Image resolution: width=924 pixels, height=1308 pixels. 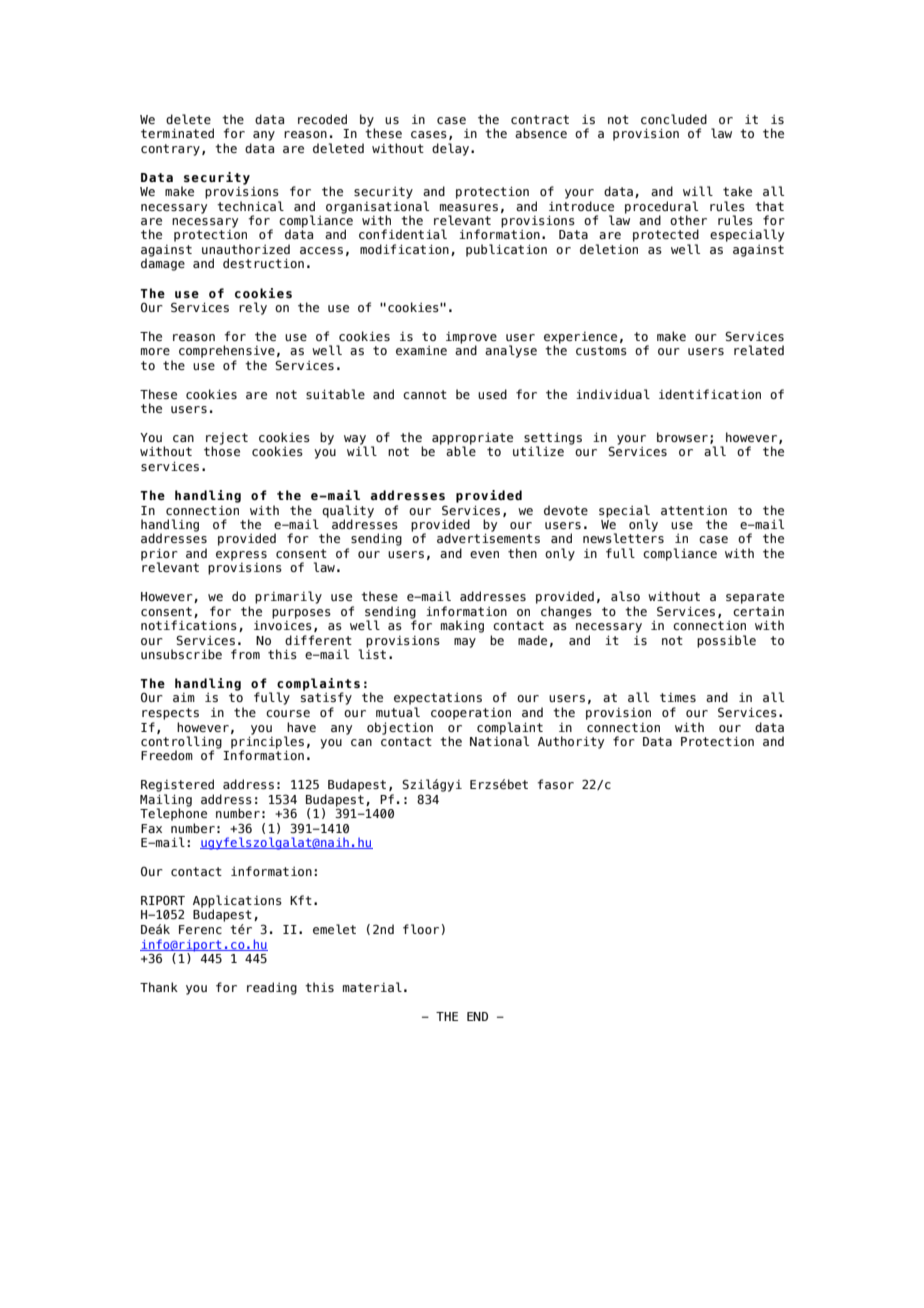 I want to click on appropriate, so click(x=472, y=440).
